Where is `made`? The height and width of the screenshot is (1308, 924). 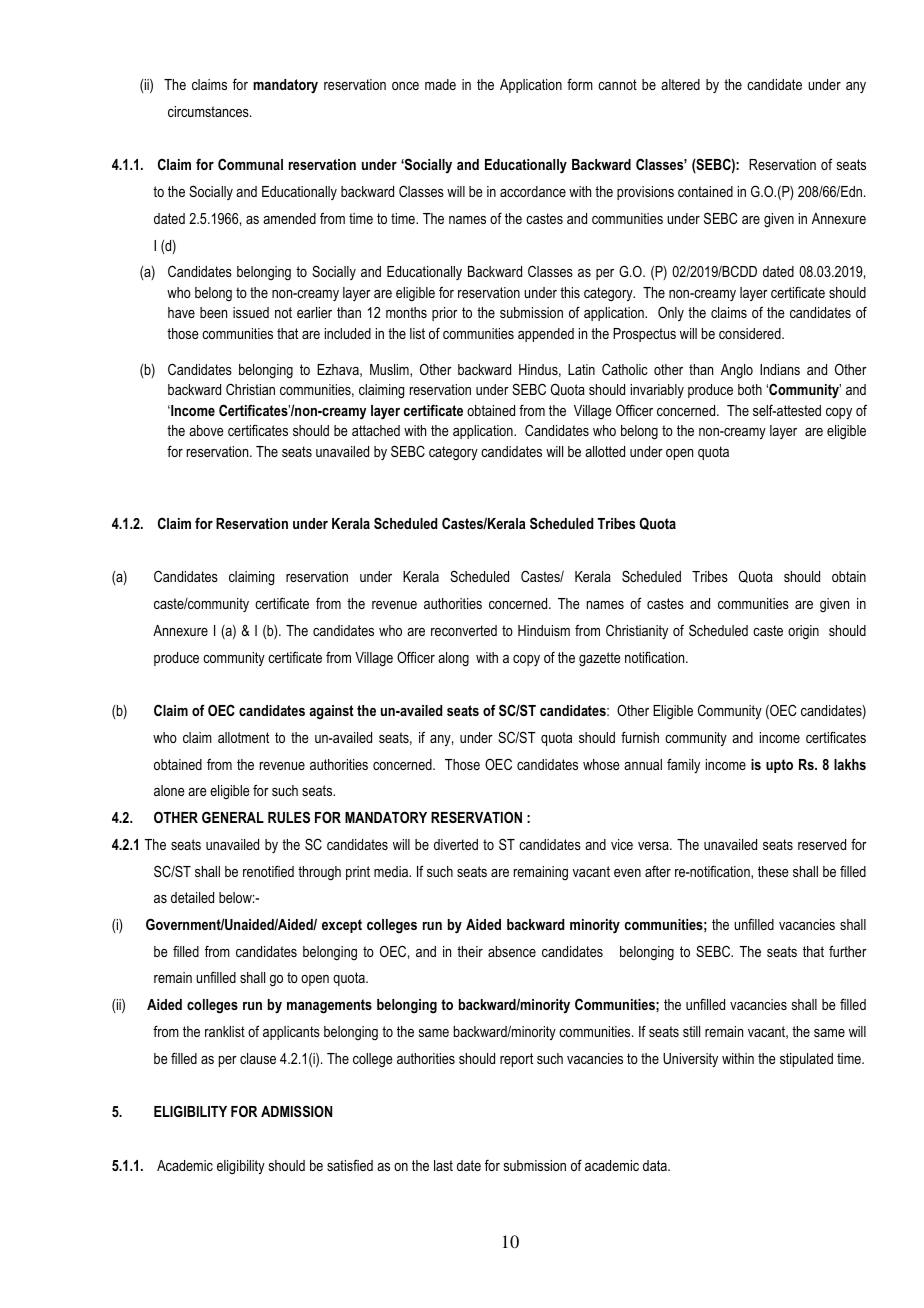
made is located at coordinates (440, 84).
